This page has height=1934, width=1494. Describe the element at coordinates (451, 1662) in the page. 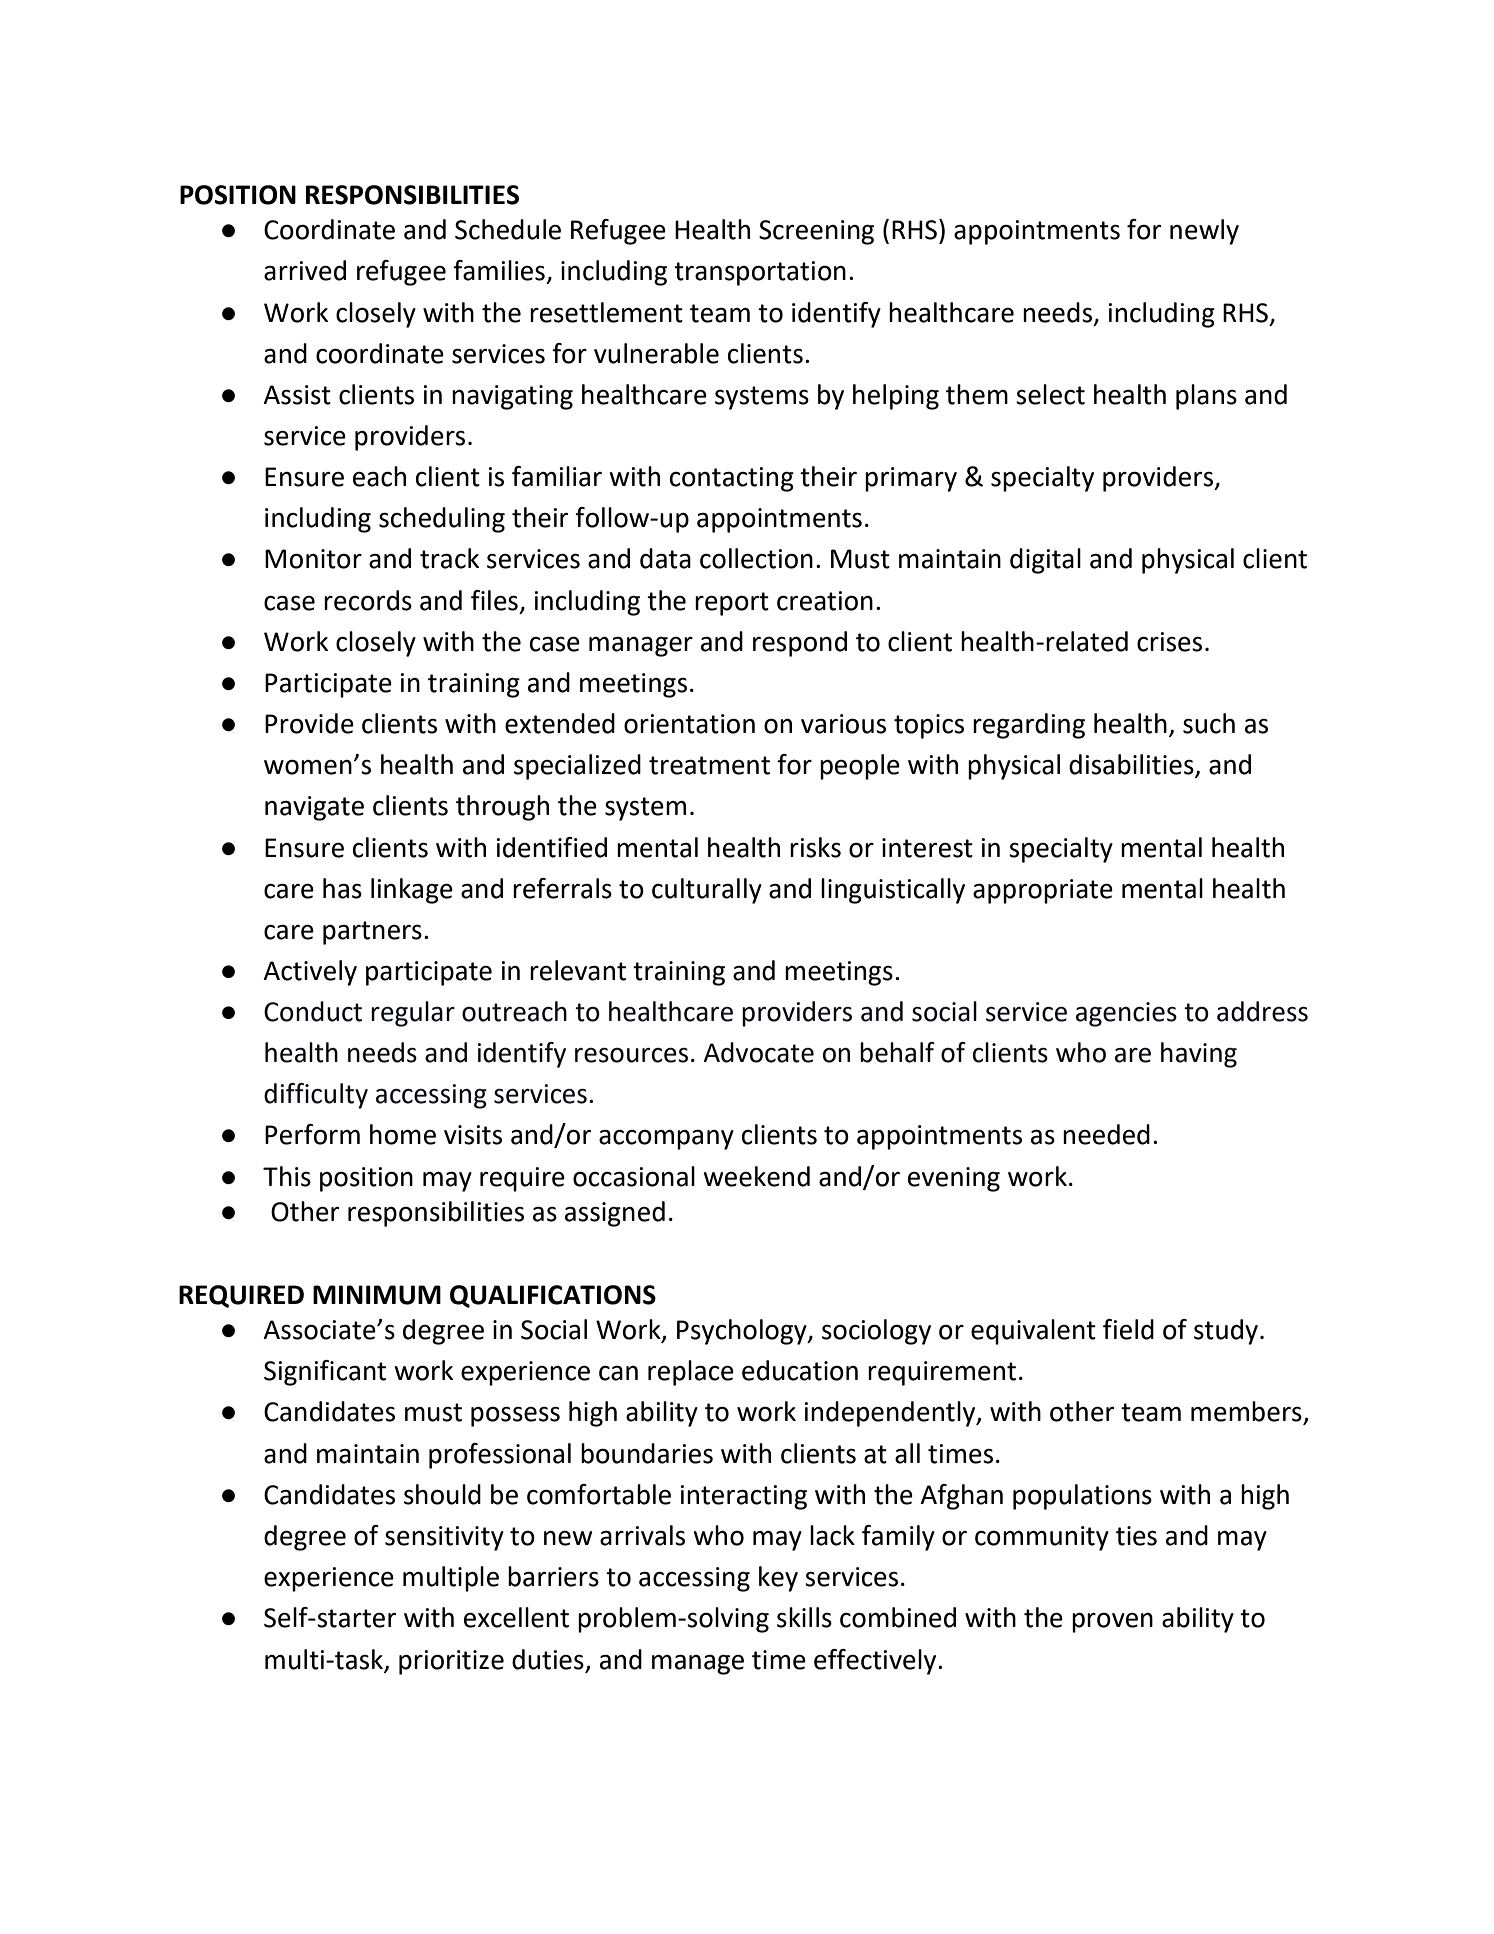

I see `prioritize` at that location.
